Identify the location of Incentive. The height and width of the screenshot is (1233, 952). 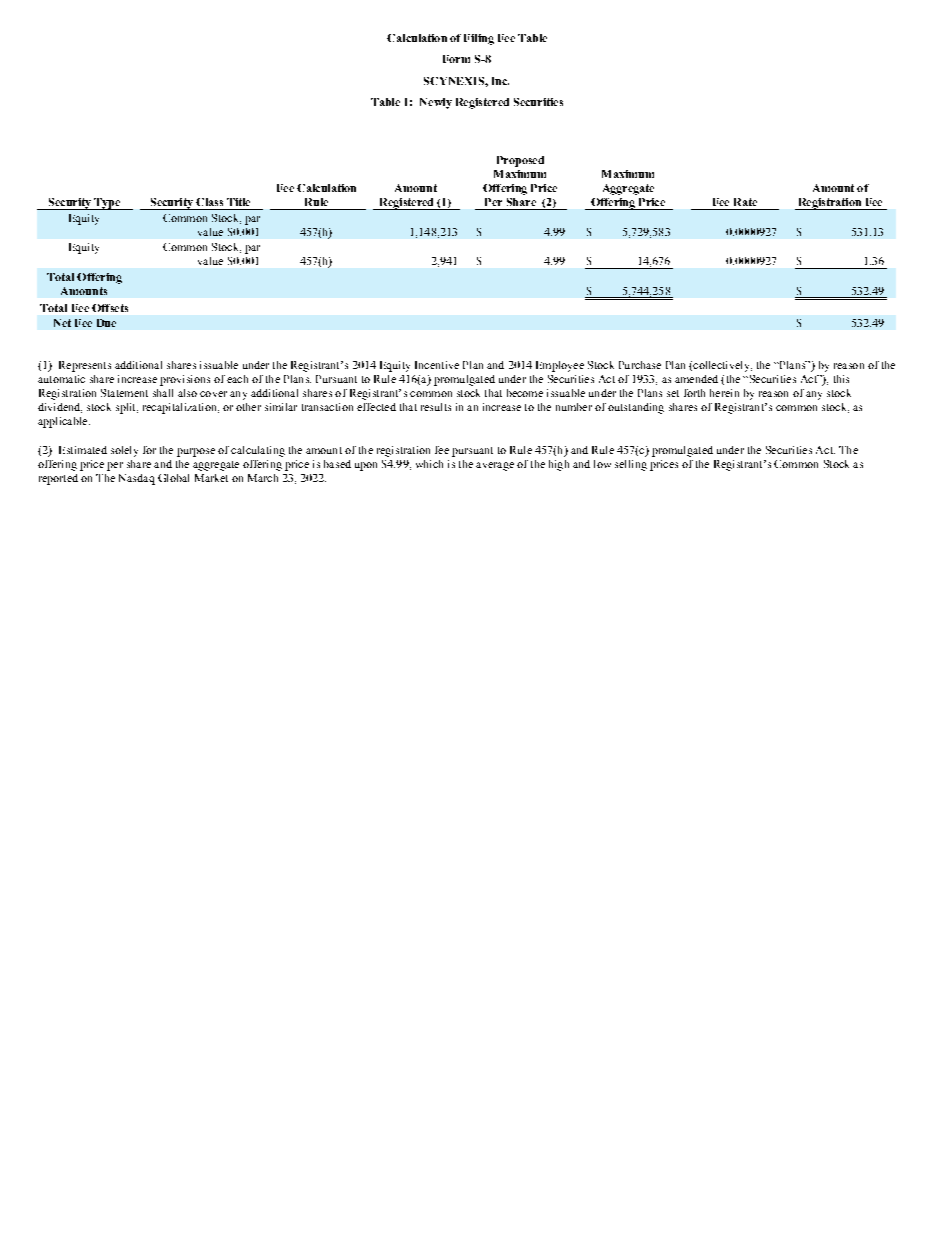
(437, 365).
